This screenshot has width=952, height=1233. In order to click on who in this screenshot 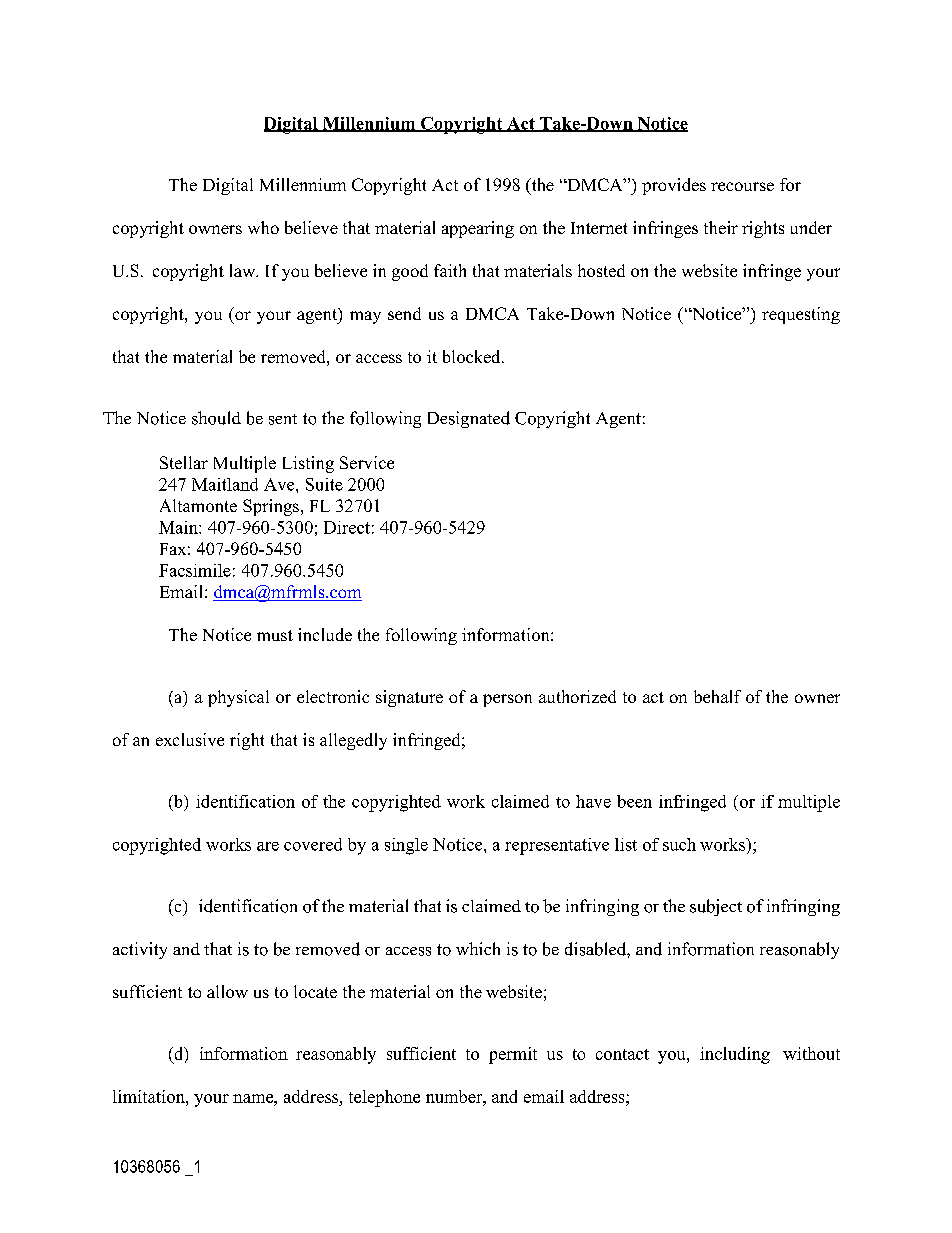, I will do `click(263, 227)`.
